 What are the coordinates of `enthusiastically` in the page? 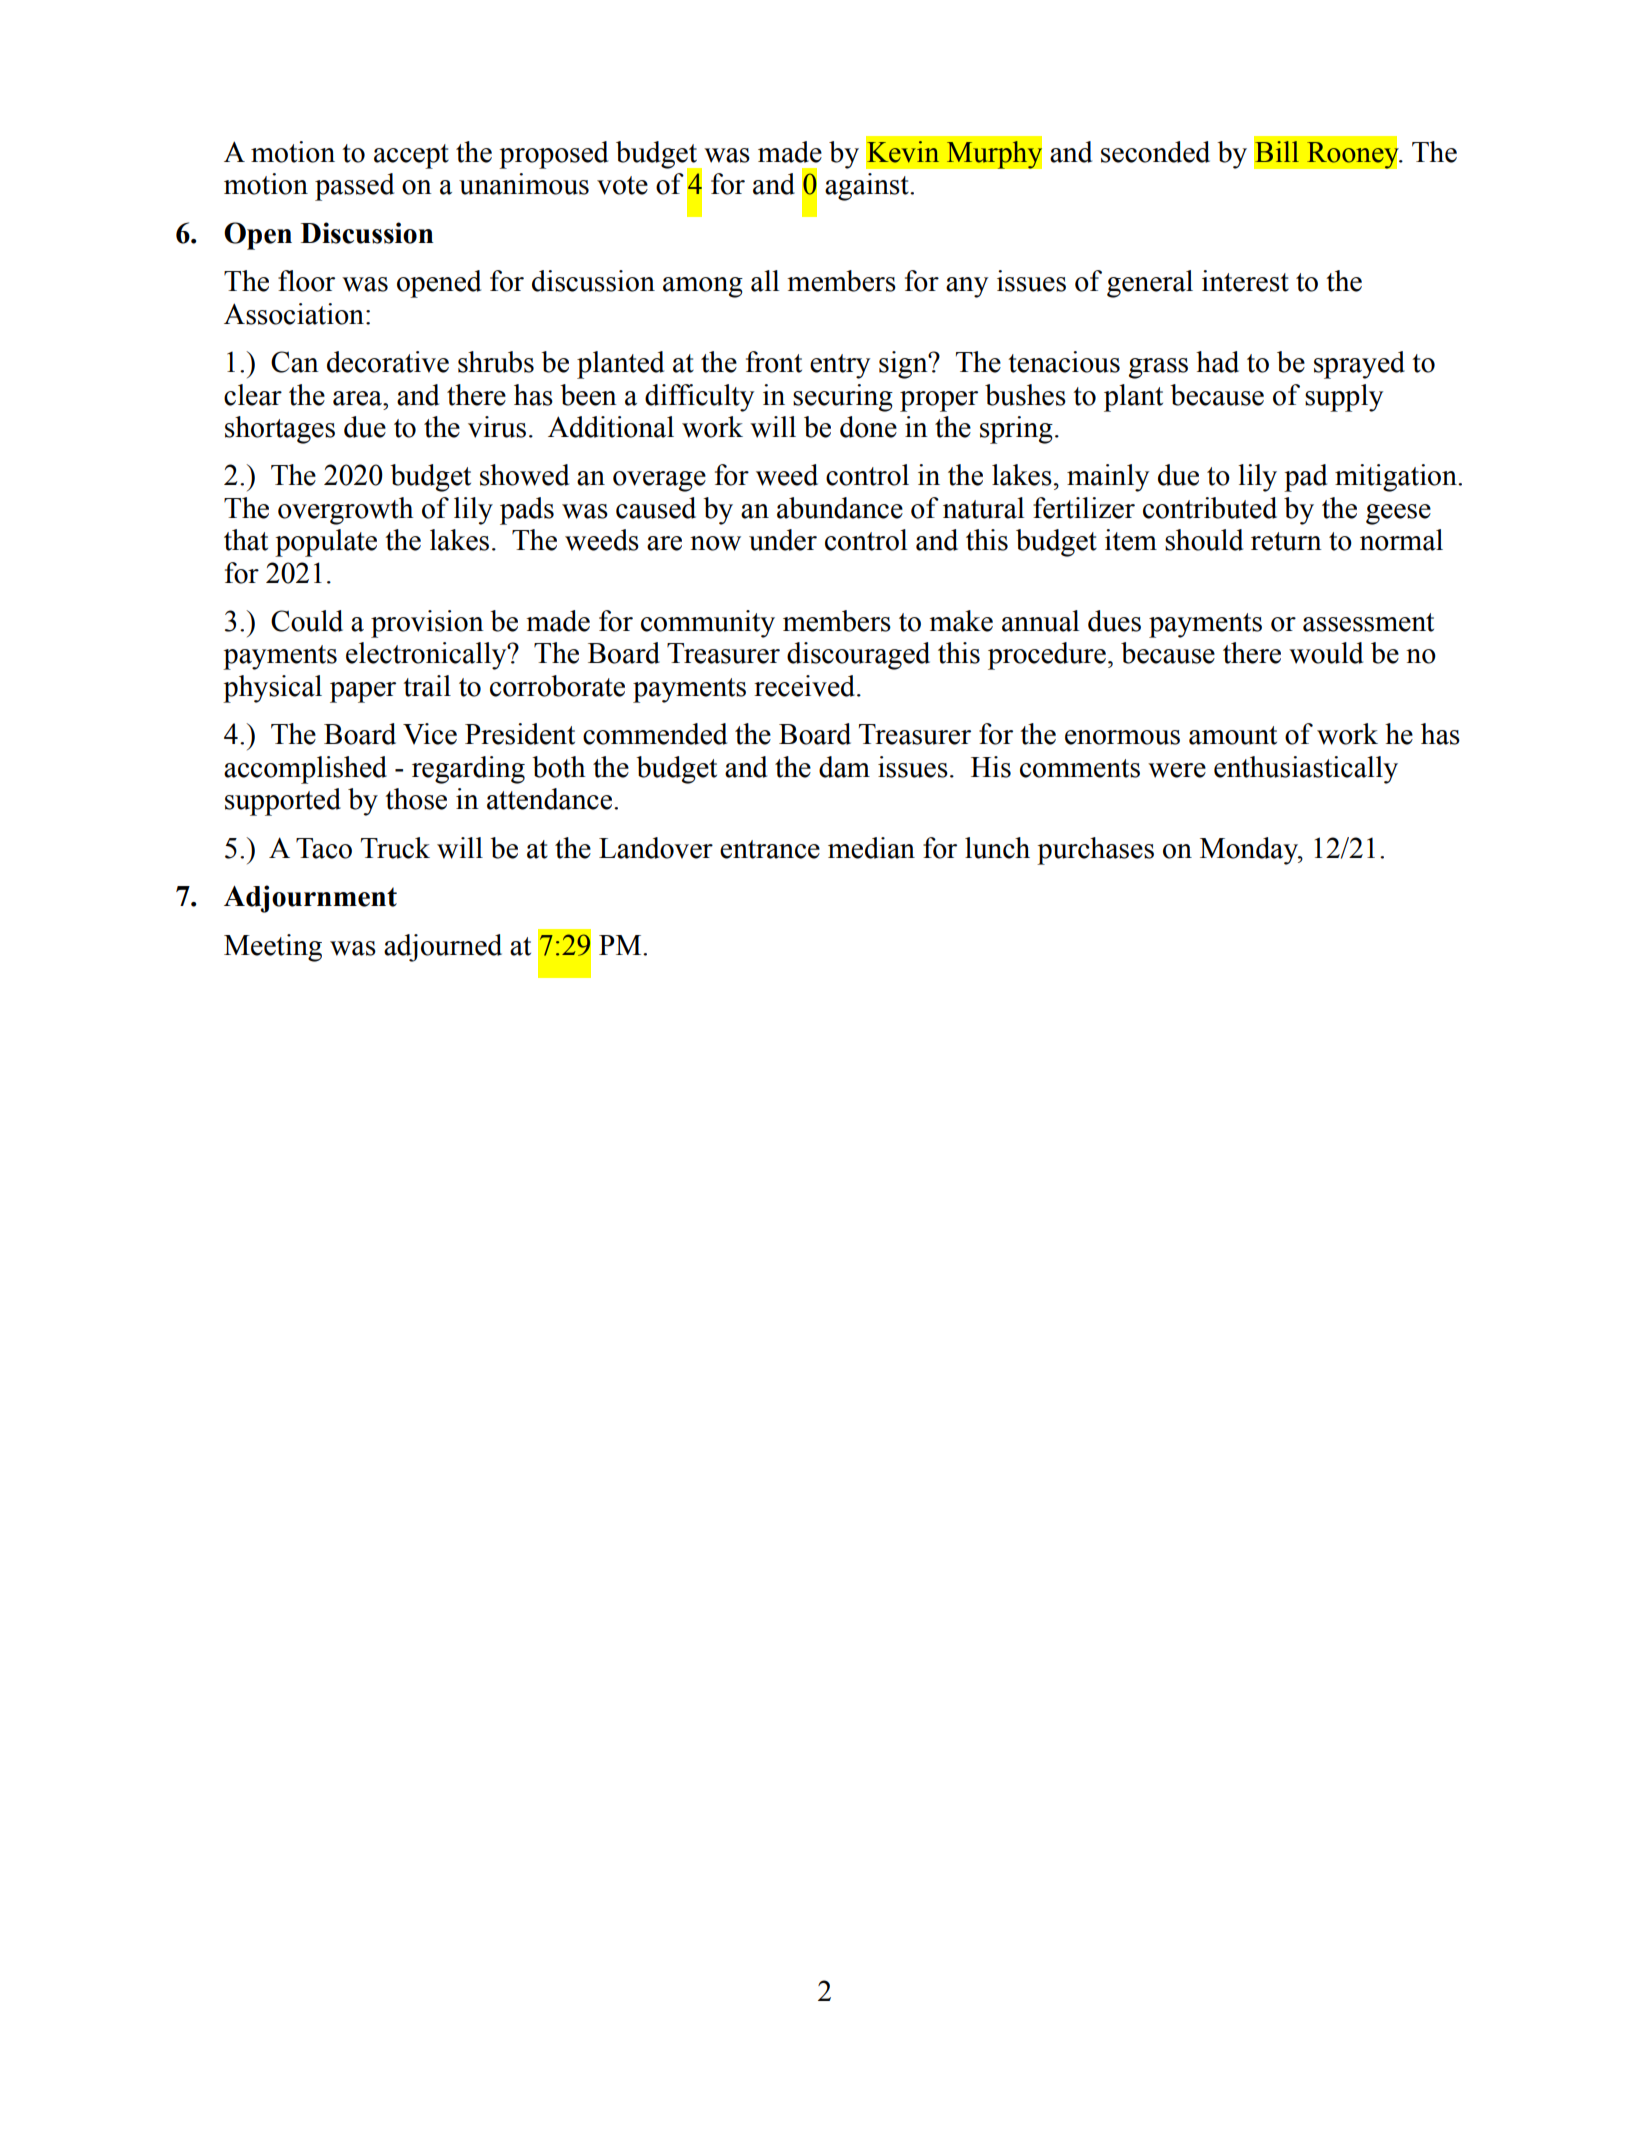 It's located at (1306, 770).
